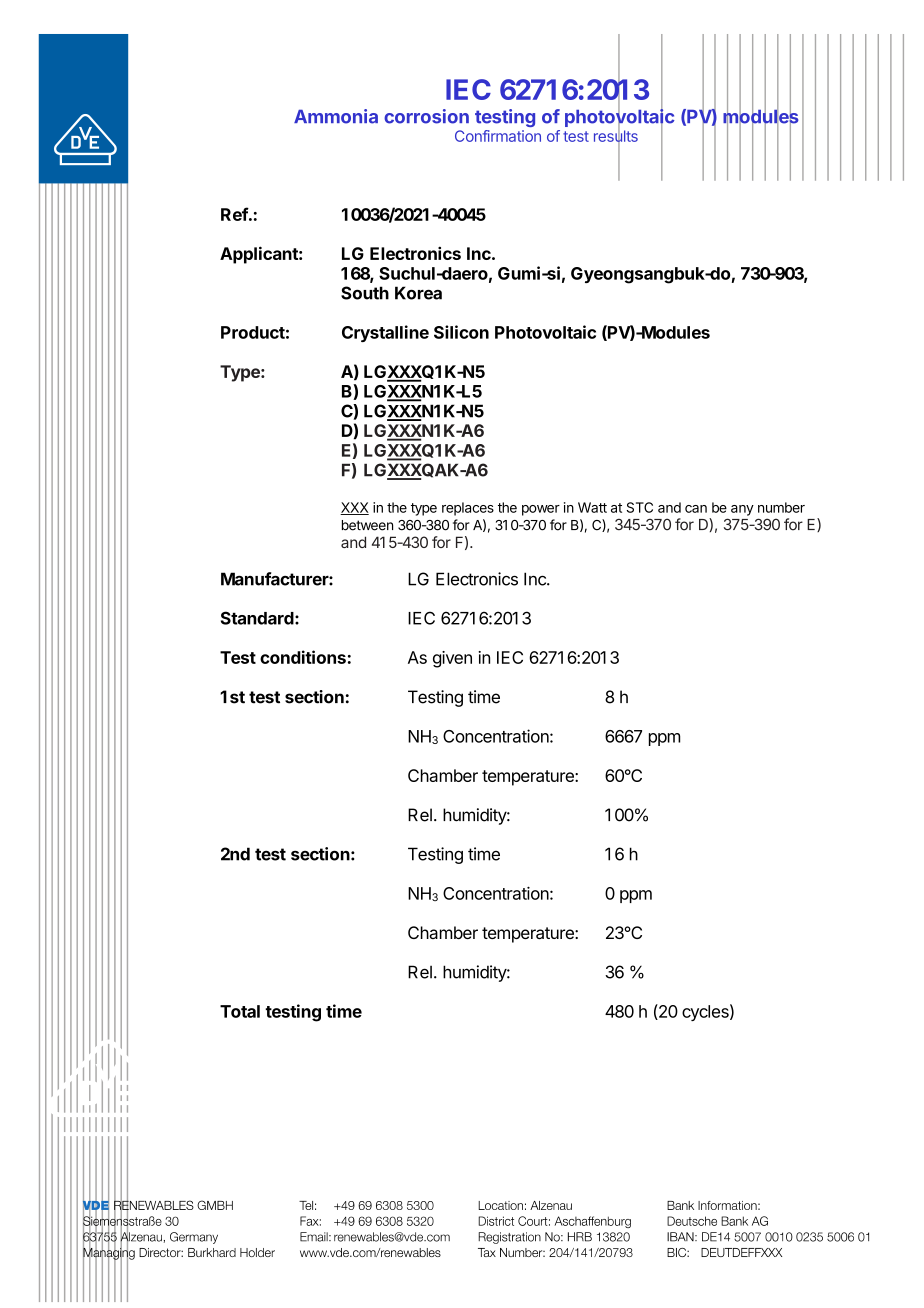 The height and width of the screenshot is (1308, 924). I want to click on conditions, so click(303, 657).
